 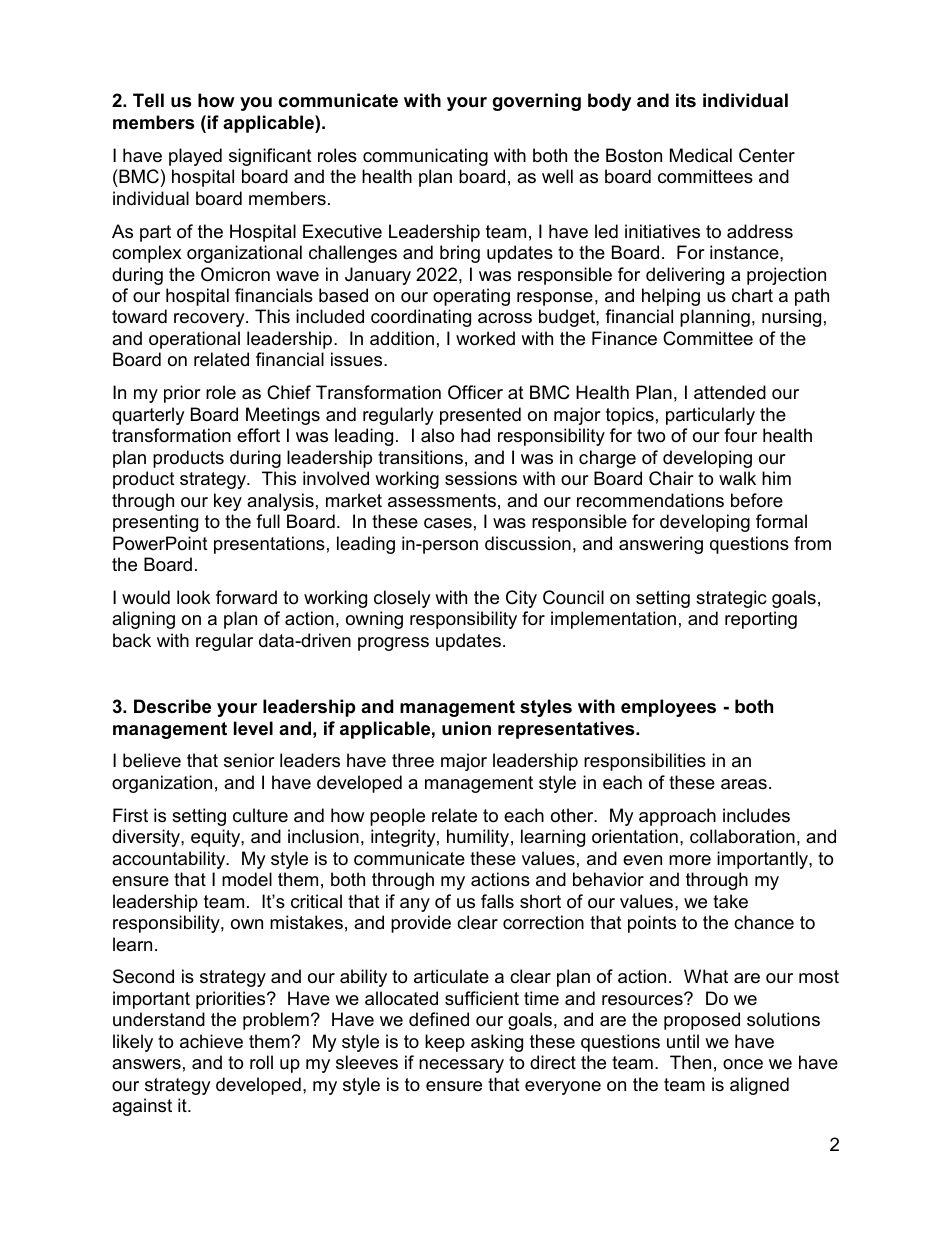 What do you see at coordinates (195, 157) in the image?
I see `played` at bounding box center [195, 157].
